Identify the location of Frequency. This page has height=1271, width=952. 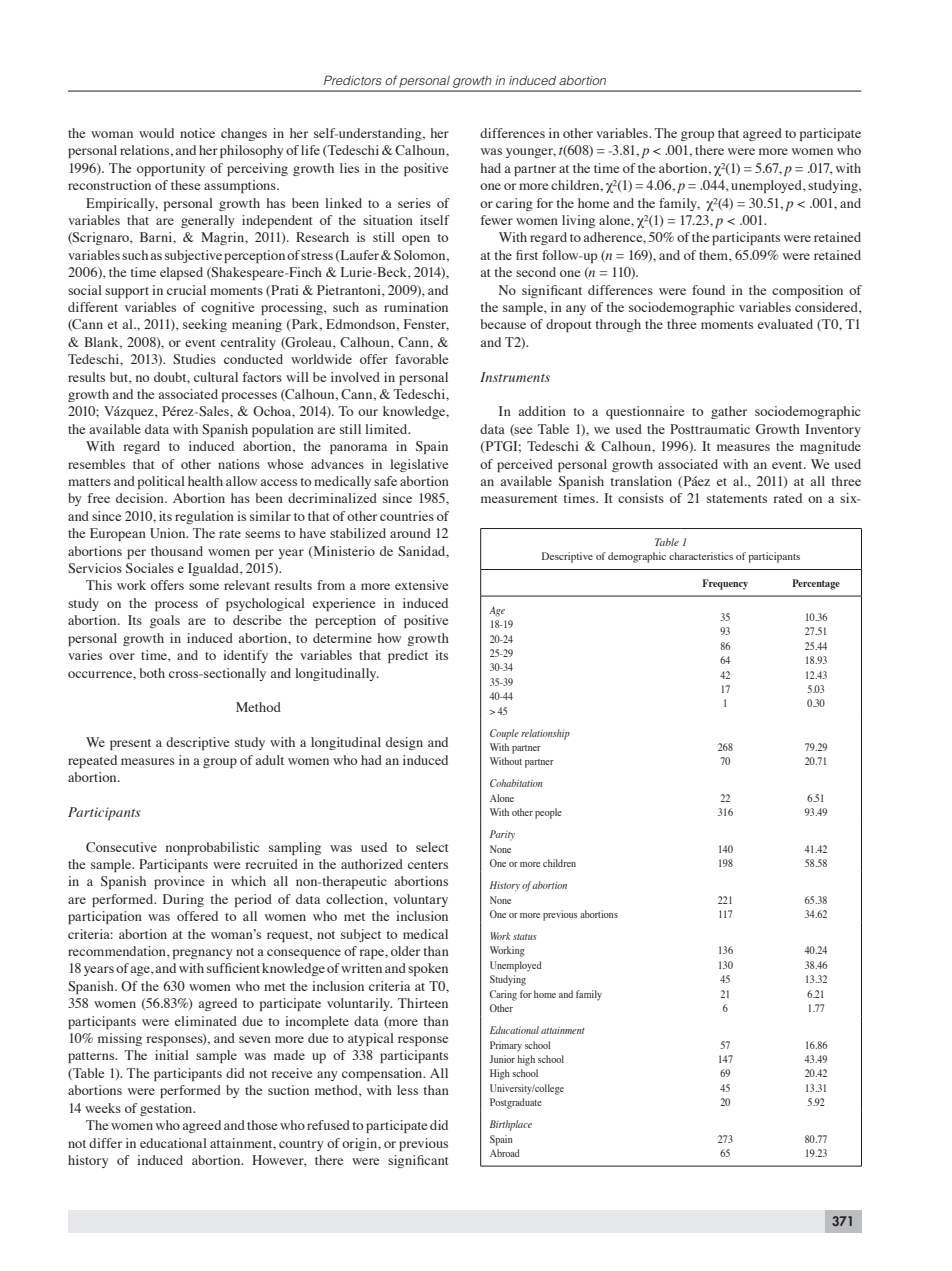
(725, 584).
